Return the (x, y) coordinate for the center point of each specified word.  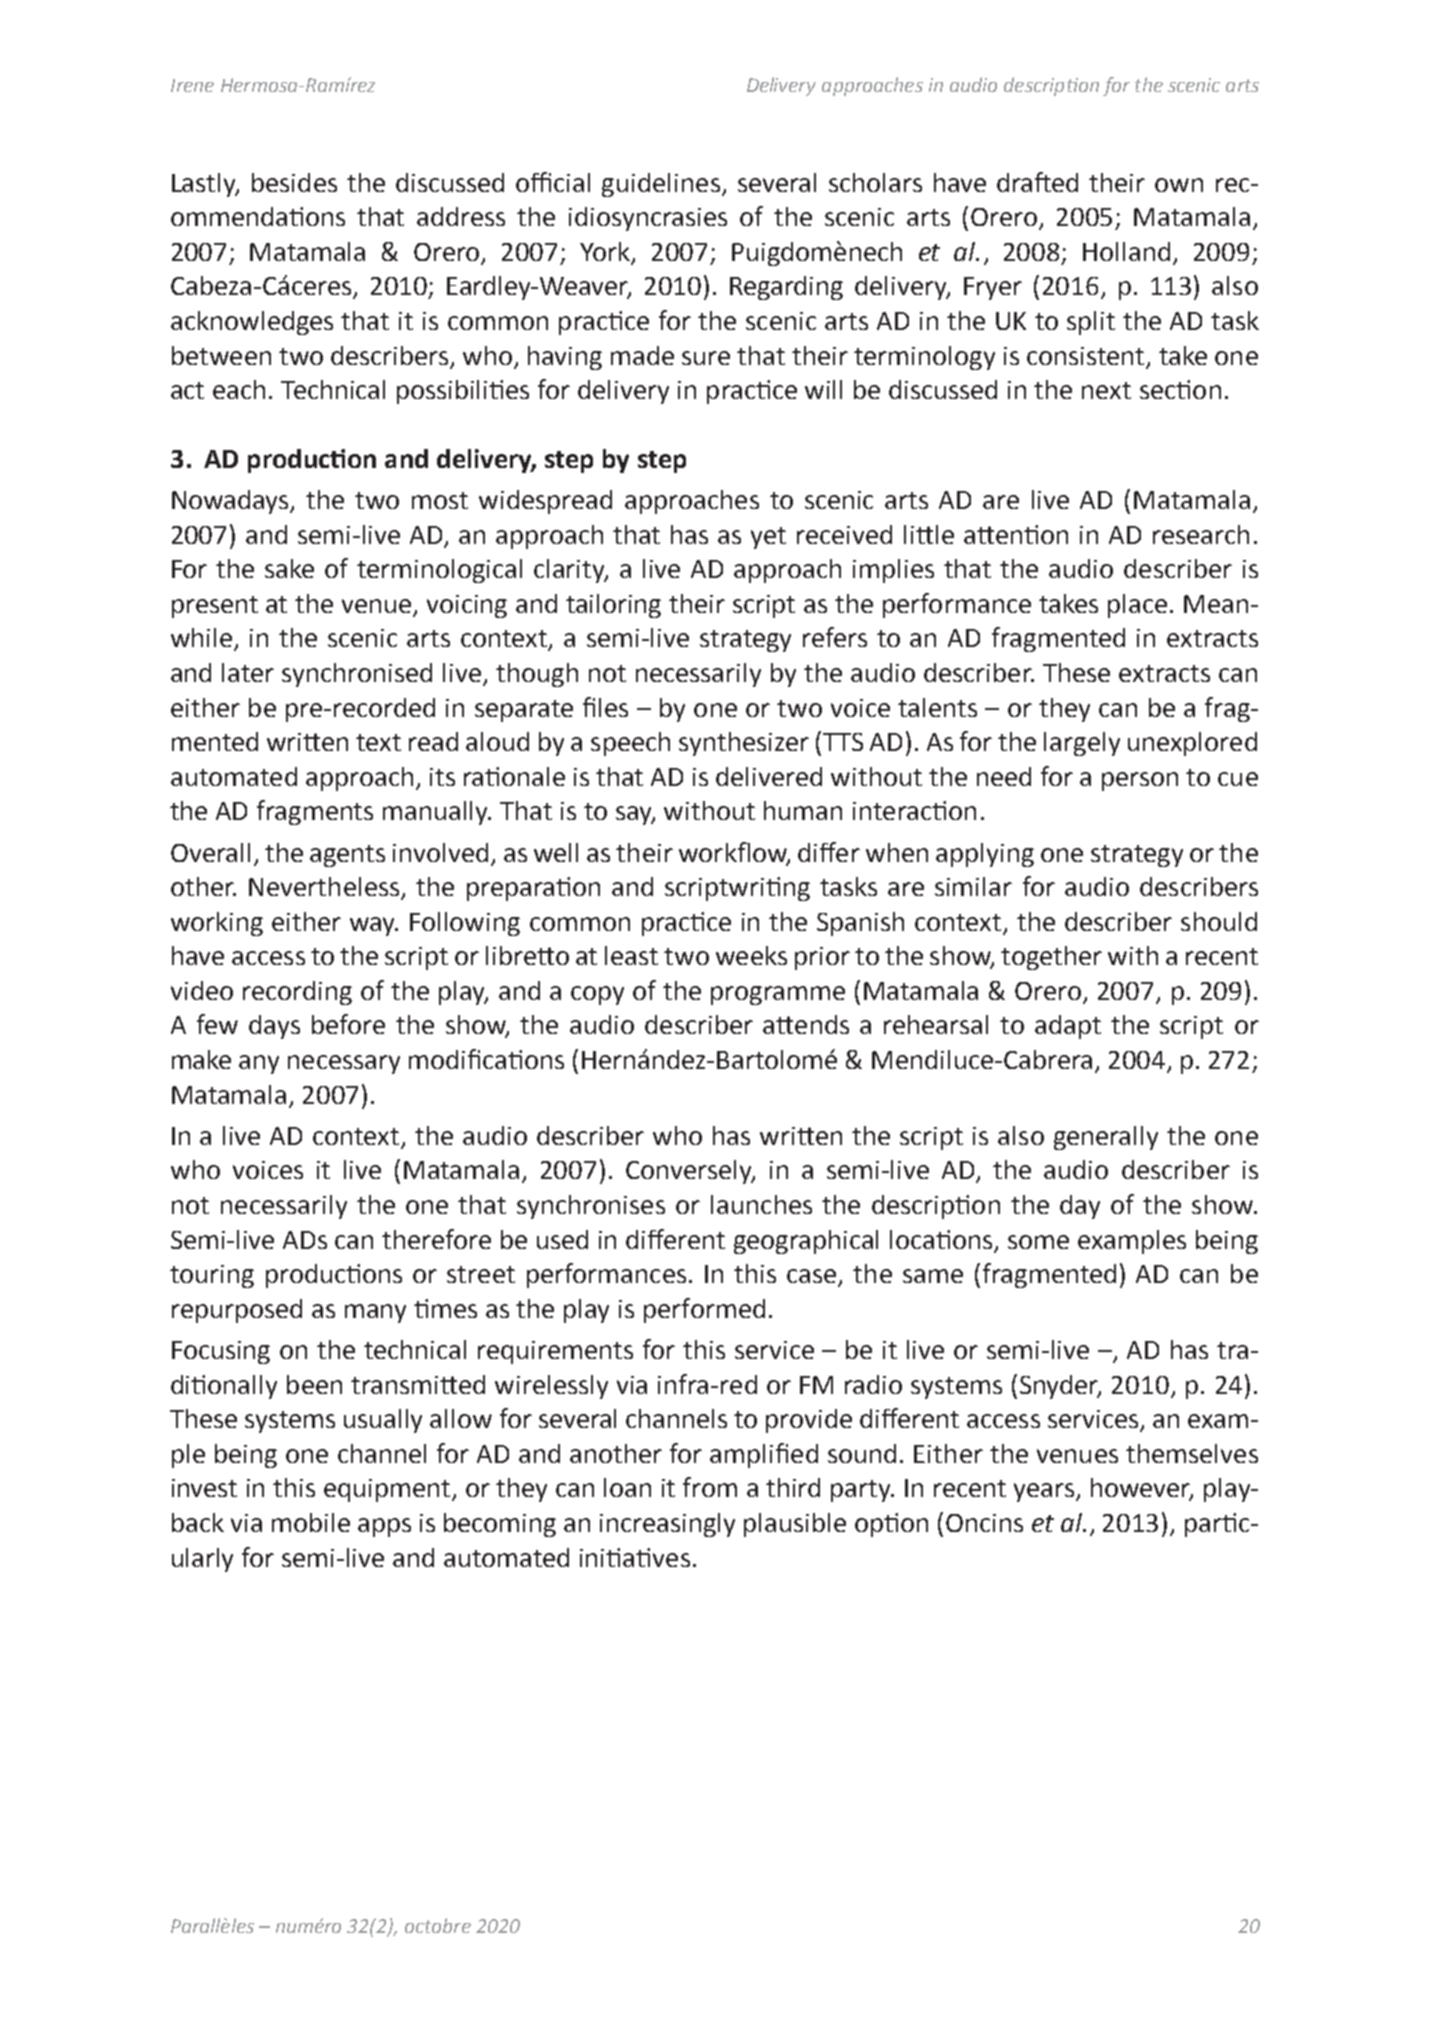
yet (768, 538)
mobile (311, 1522)
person (1140, 781)
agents (347, 856)
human (803, 810)
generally (1106, 1138)
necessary (344, 1064)
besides (294, 182)
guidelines (661, 185)
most (440, 500)
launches (761, 1204)
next (1106, 390)
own (1179, 185)
